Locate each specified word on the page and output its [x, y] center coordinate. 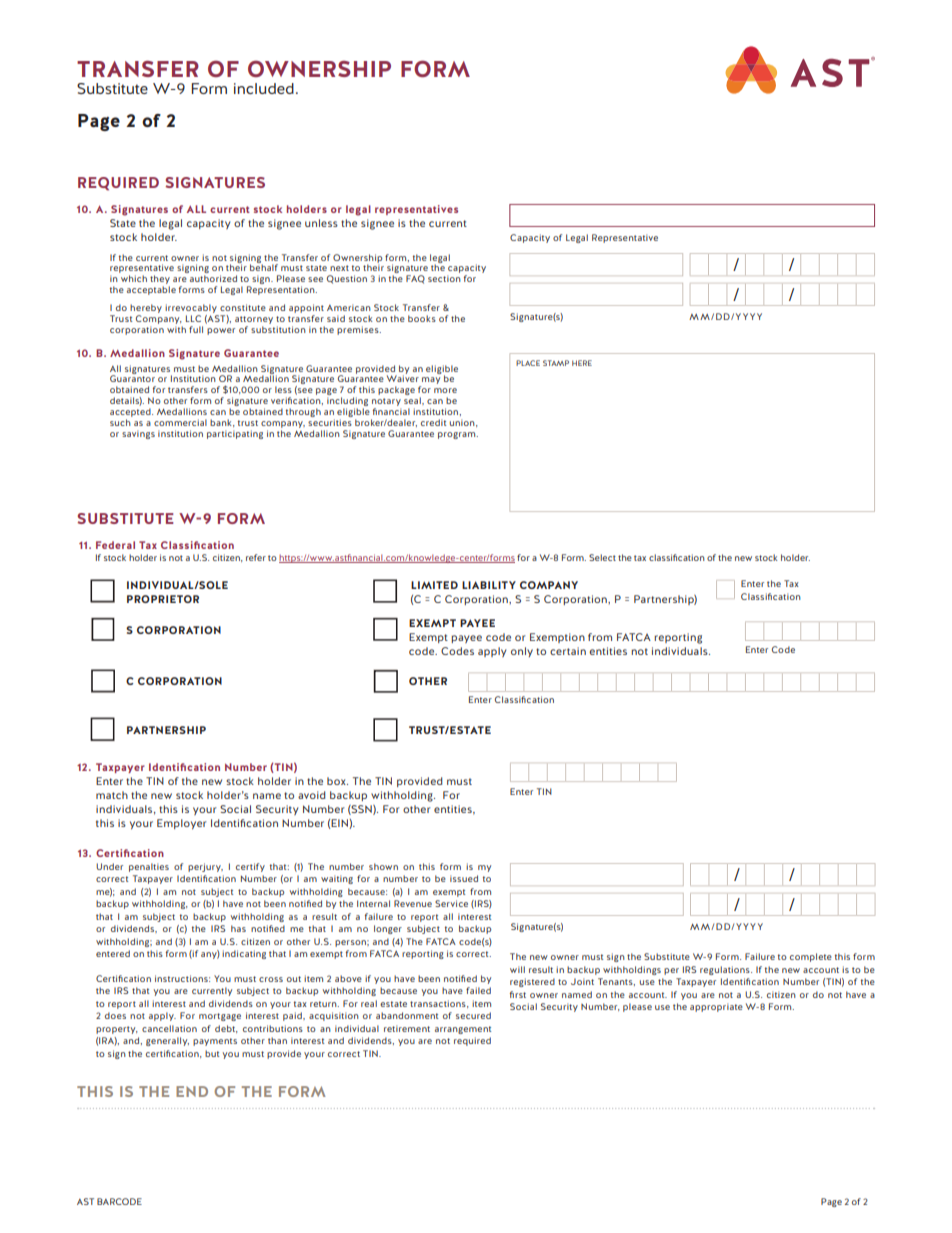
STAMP [556, 363]
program [458, 435]
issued [464, 878]
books [422, 318]
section [444, 278]
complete [811, 957]
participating [235, 434]
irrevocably [192, 310]
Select [602, 557]
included [264, 88]
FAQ [415, 279]
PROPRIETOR [163, 599]
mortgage [220, 1017]
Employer [182, 824]
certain [568, 651]
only [522, 652]
